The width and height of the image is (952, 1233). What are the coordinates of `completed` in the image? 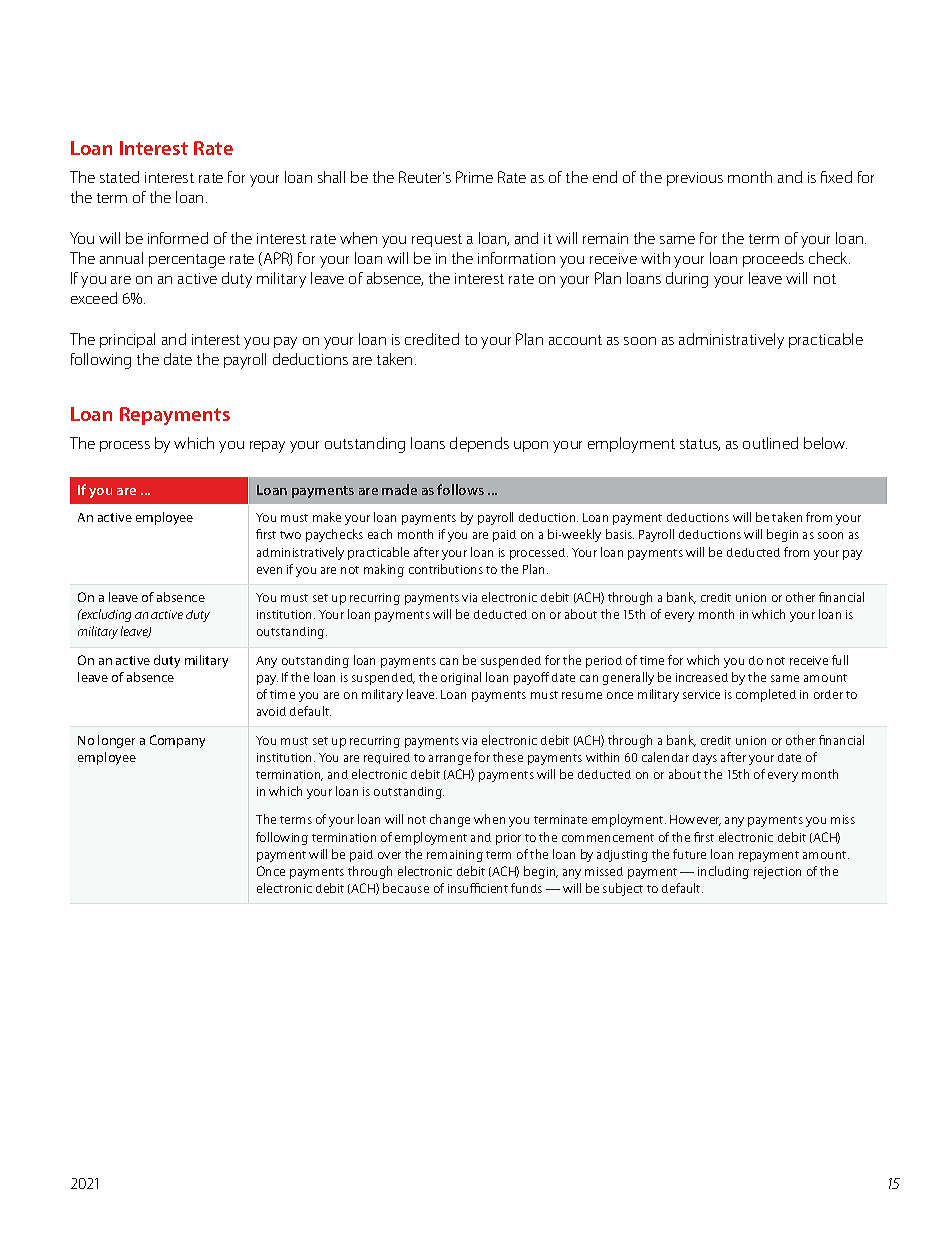 It's located at (766, 695).
